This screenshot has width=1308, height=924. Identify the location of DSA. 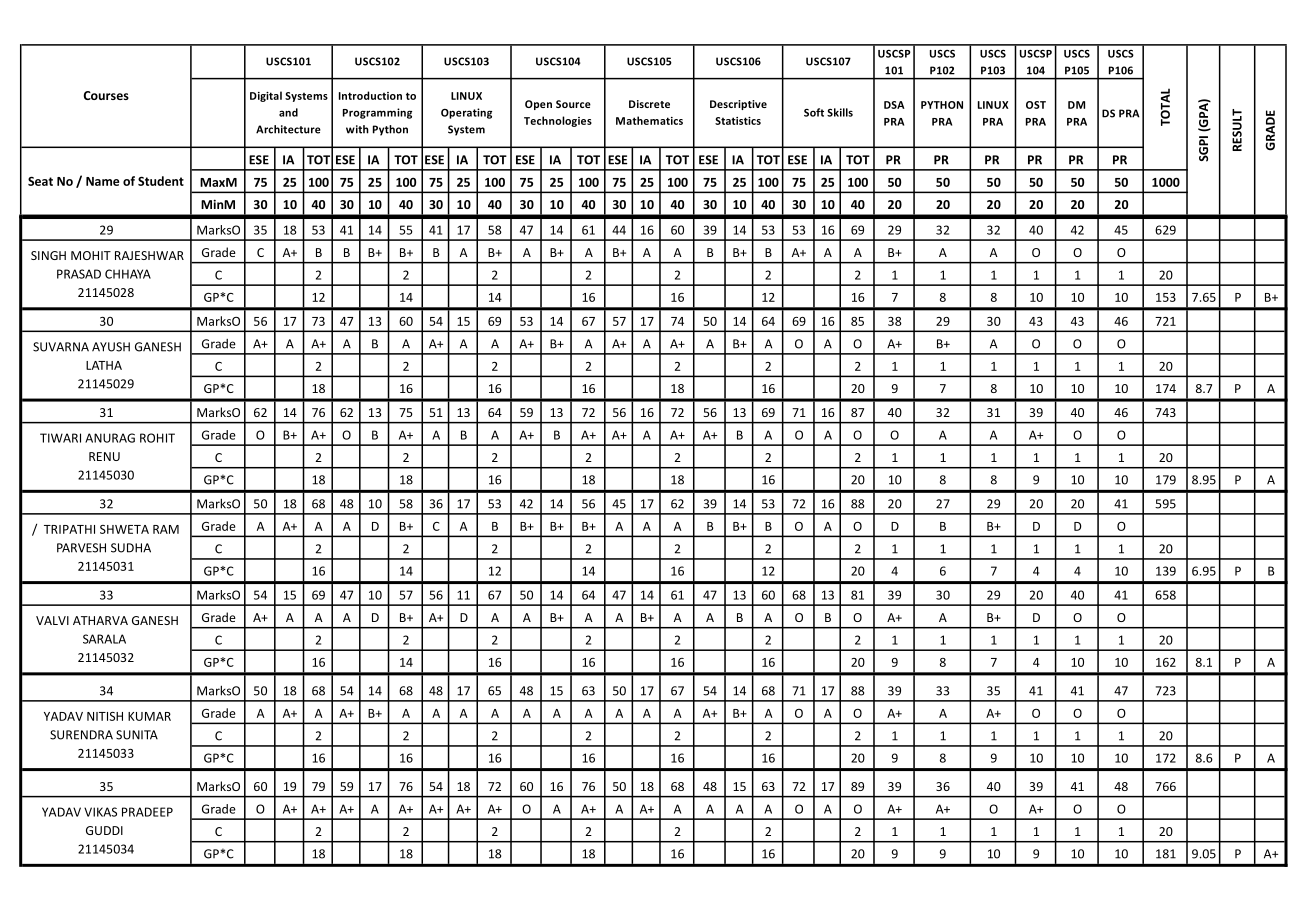
(894, 105).
